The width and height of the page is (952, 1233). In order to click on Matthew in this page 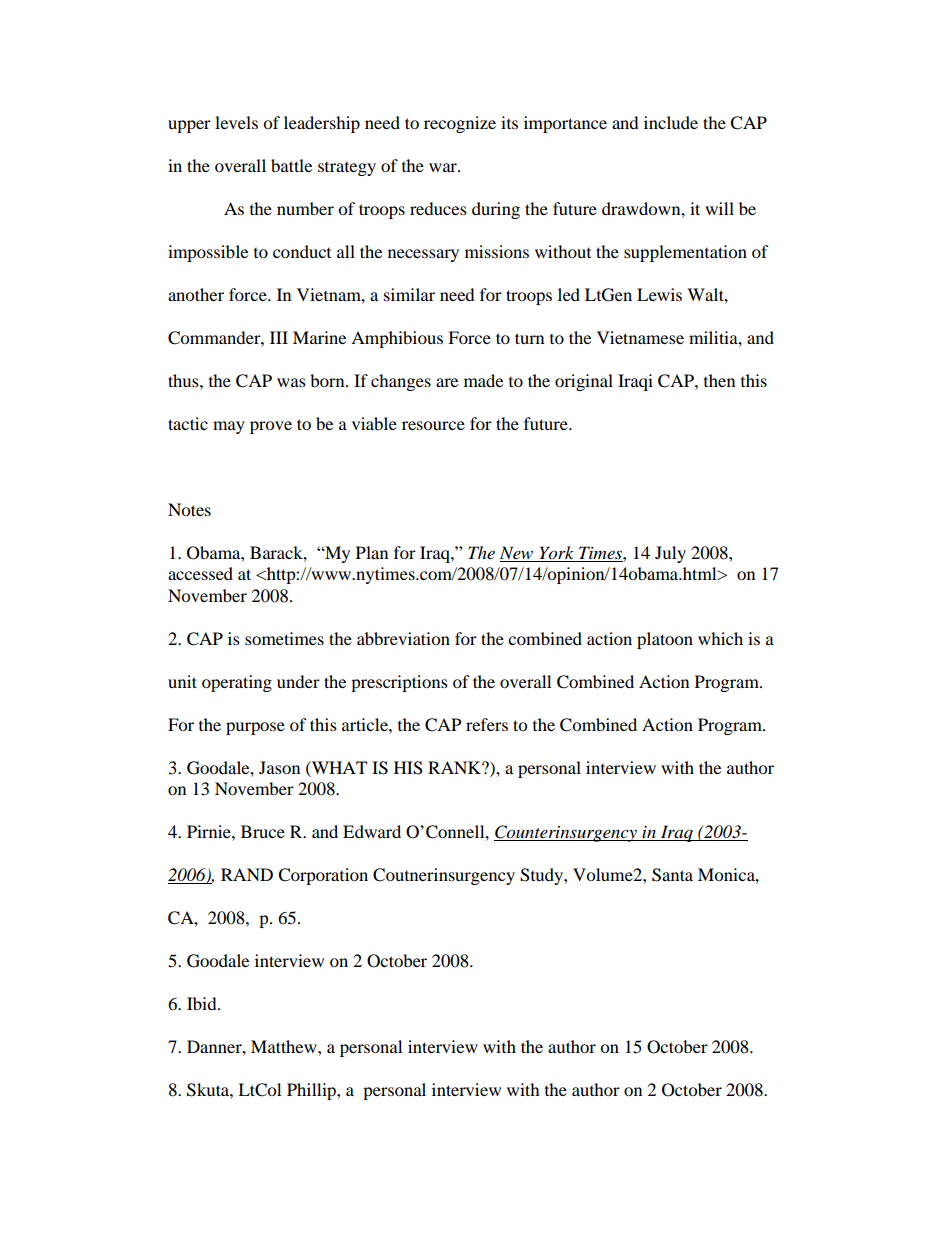, I will do `click(285, 1046)`.
